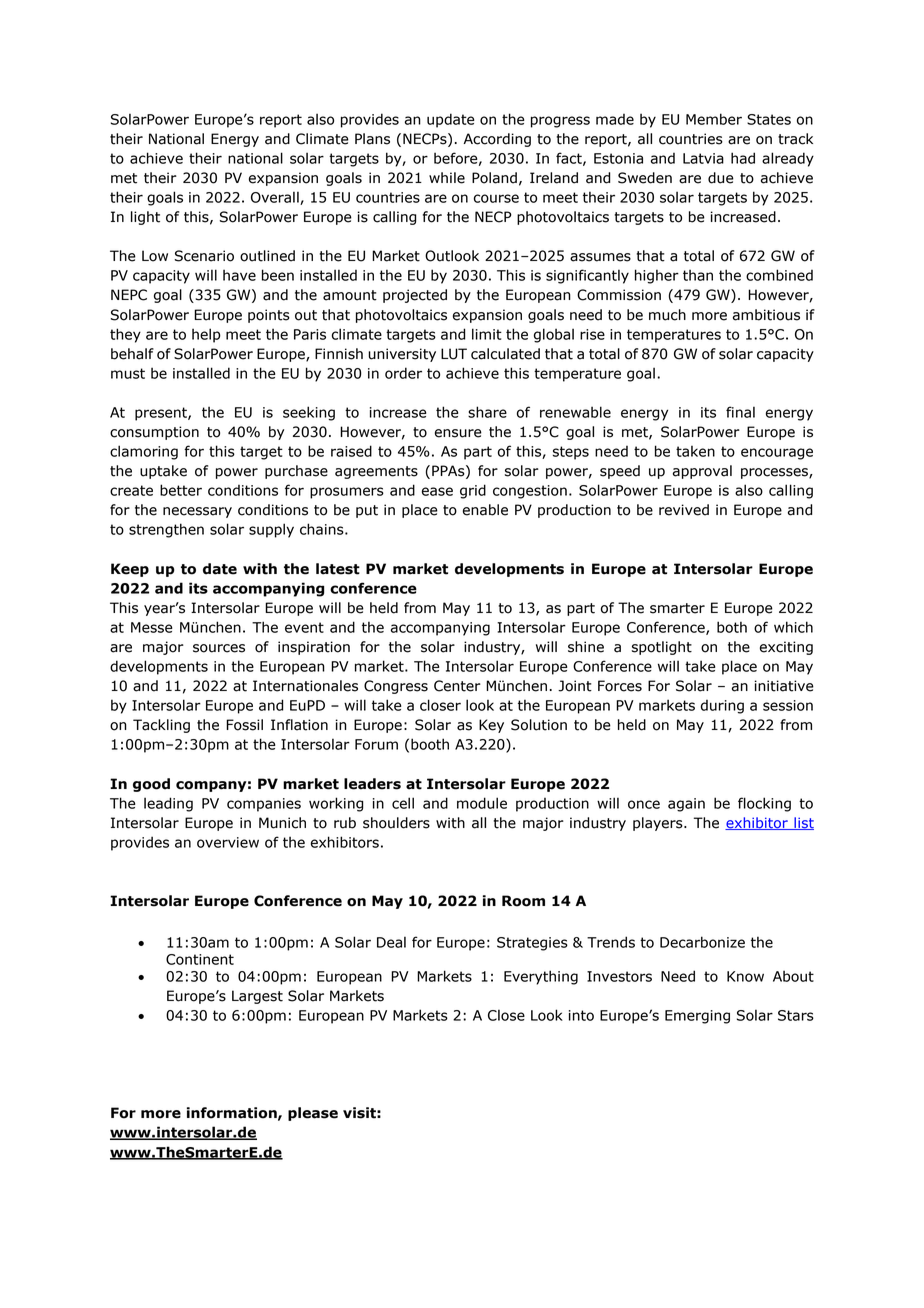 The image size is (924, 1308). Describe the element at coordinates (276, 198) in the screenshot. I see `Overall` at that location.
